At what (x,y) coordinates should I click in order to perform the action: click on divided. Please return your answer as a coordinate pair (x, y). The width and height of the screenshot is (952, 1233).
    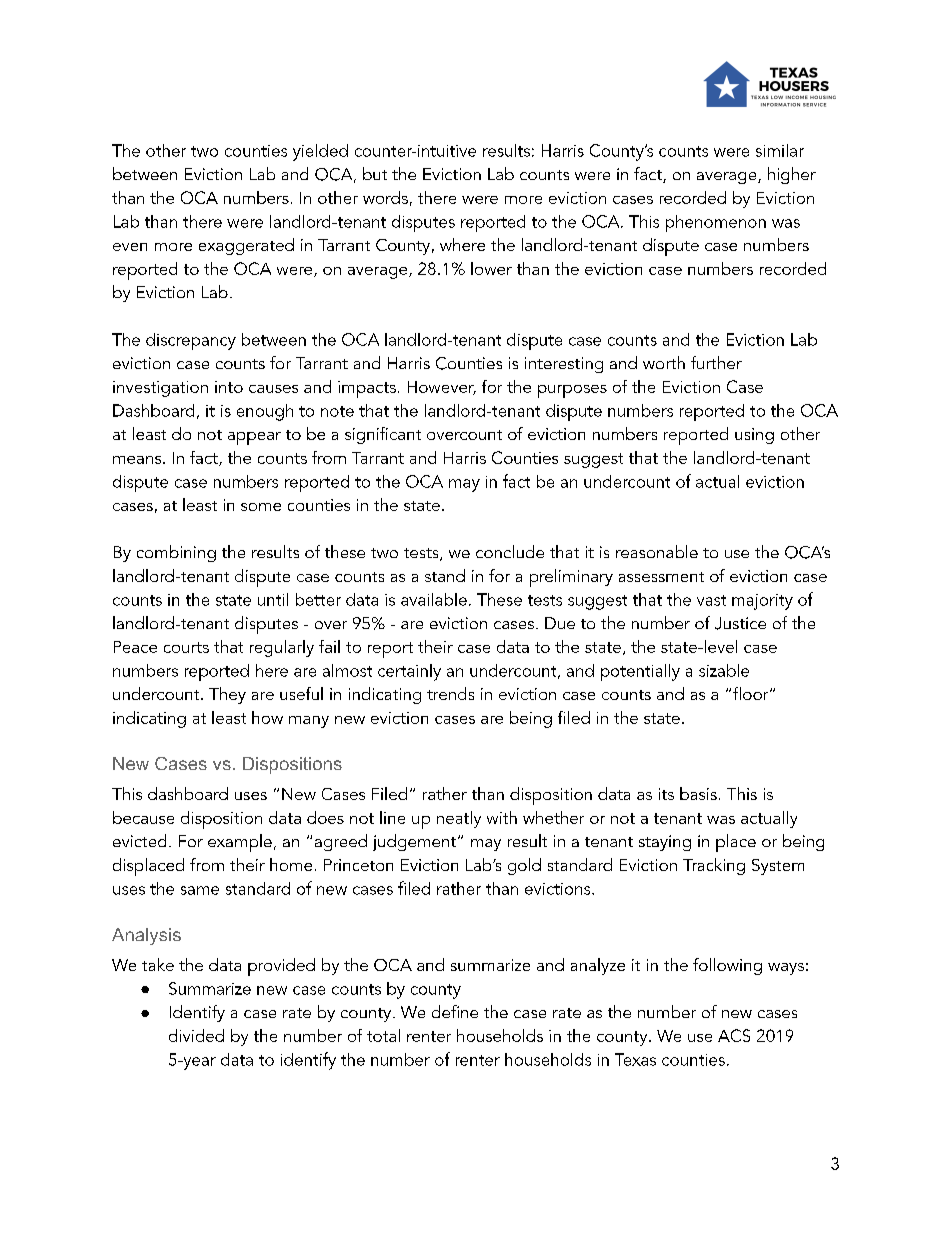
    Looking at the image, I should click on (196, 1035).
